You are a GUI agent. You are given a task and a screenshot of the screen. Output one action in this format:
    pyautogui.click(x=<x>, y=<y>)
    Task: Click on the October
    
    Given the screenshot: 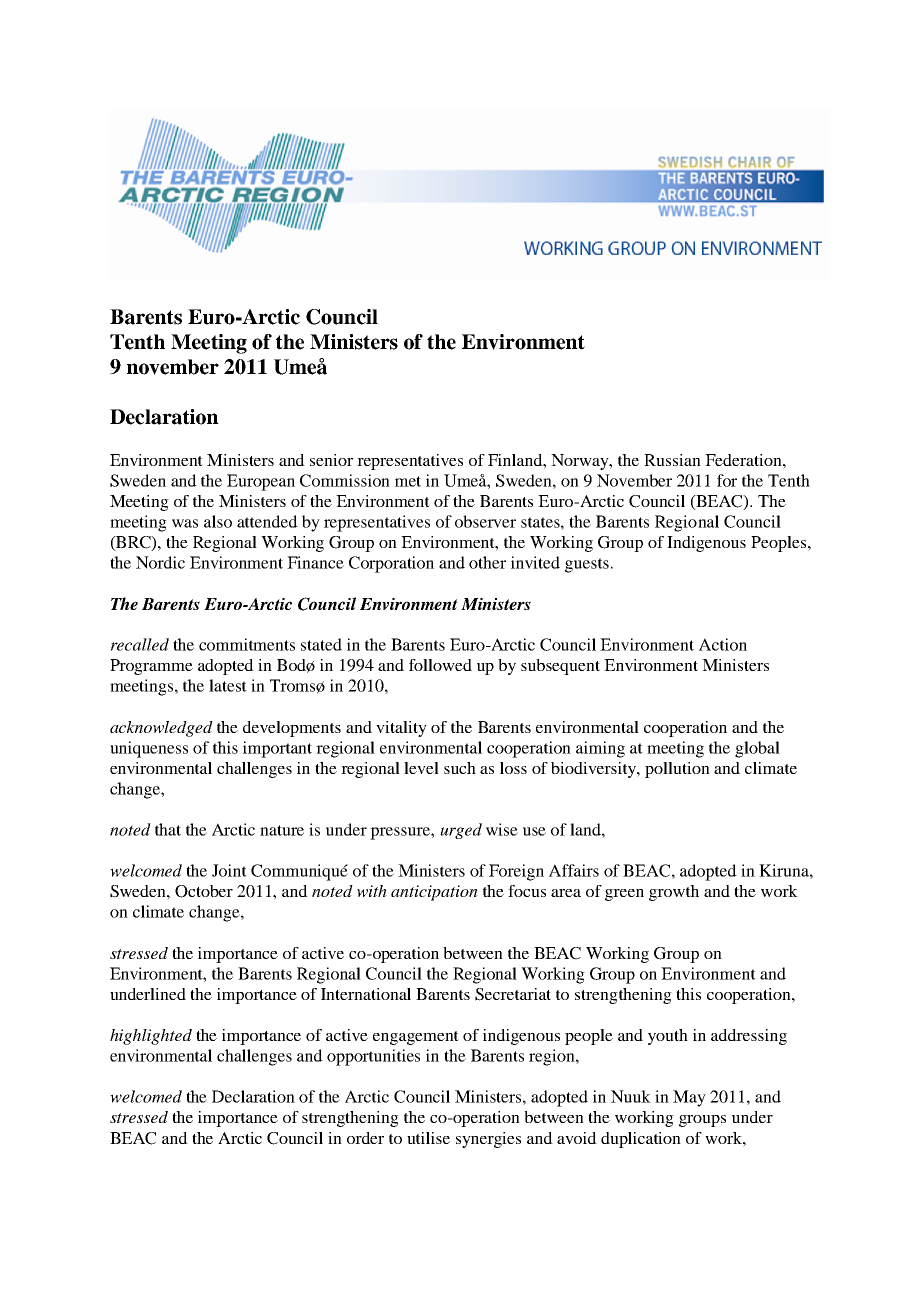 What is the action you would take?
    pyautogui.click(x=204, y=891)
